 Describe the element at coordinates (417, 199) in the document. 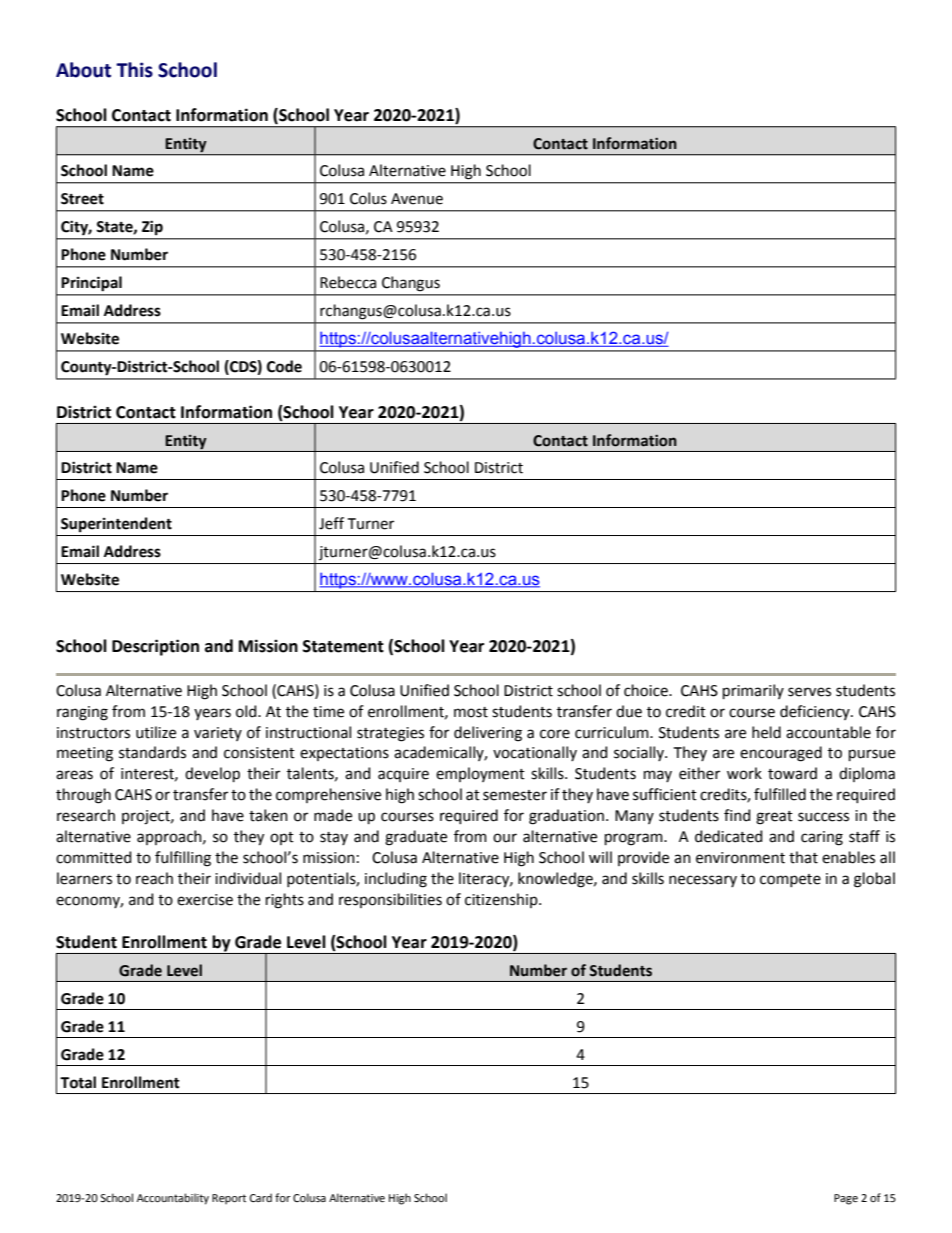

I see `Avenue` at that location.
